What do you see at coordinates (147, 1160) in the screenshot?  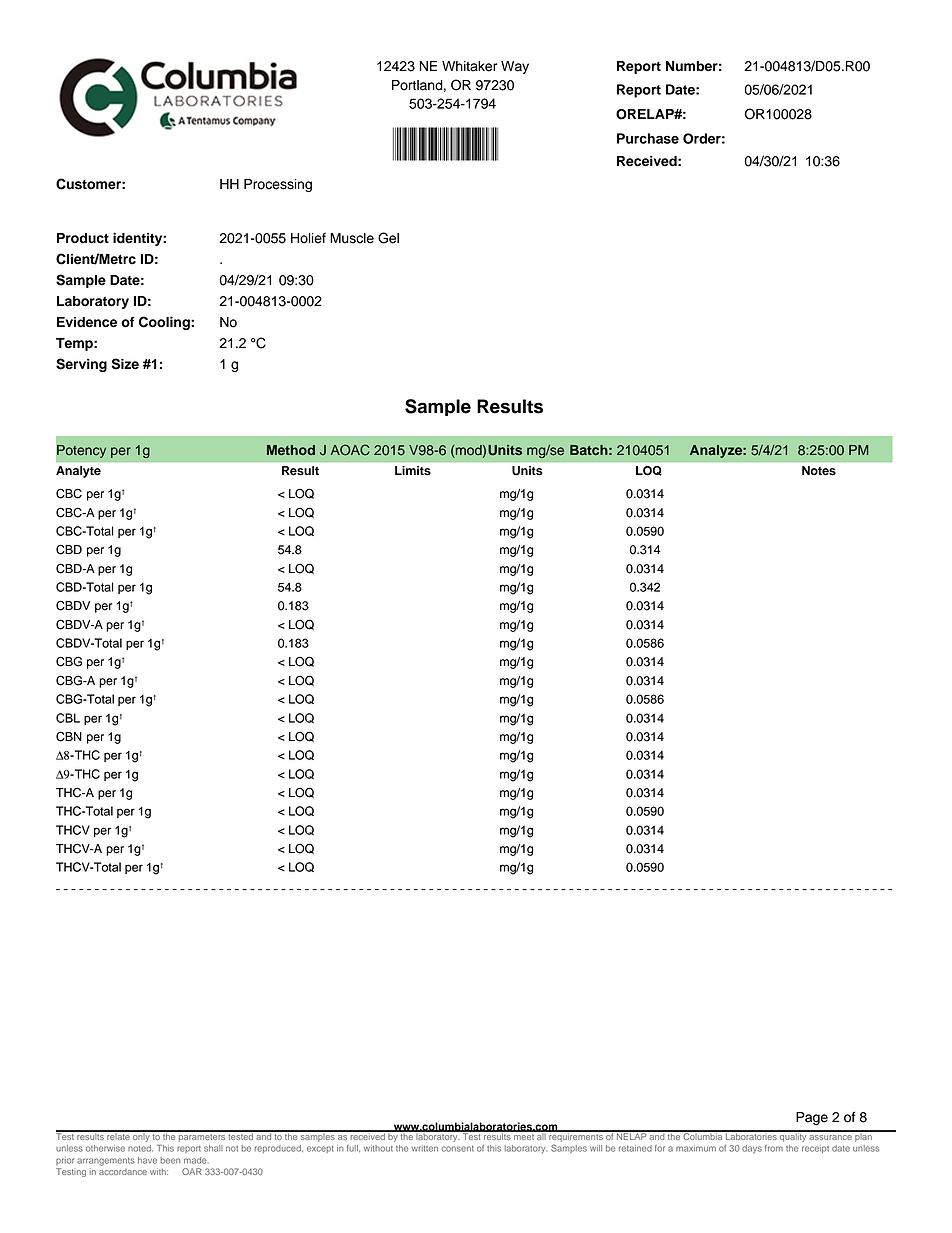 I see `have` at bounding box center [147, 1160].
